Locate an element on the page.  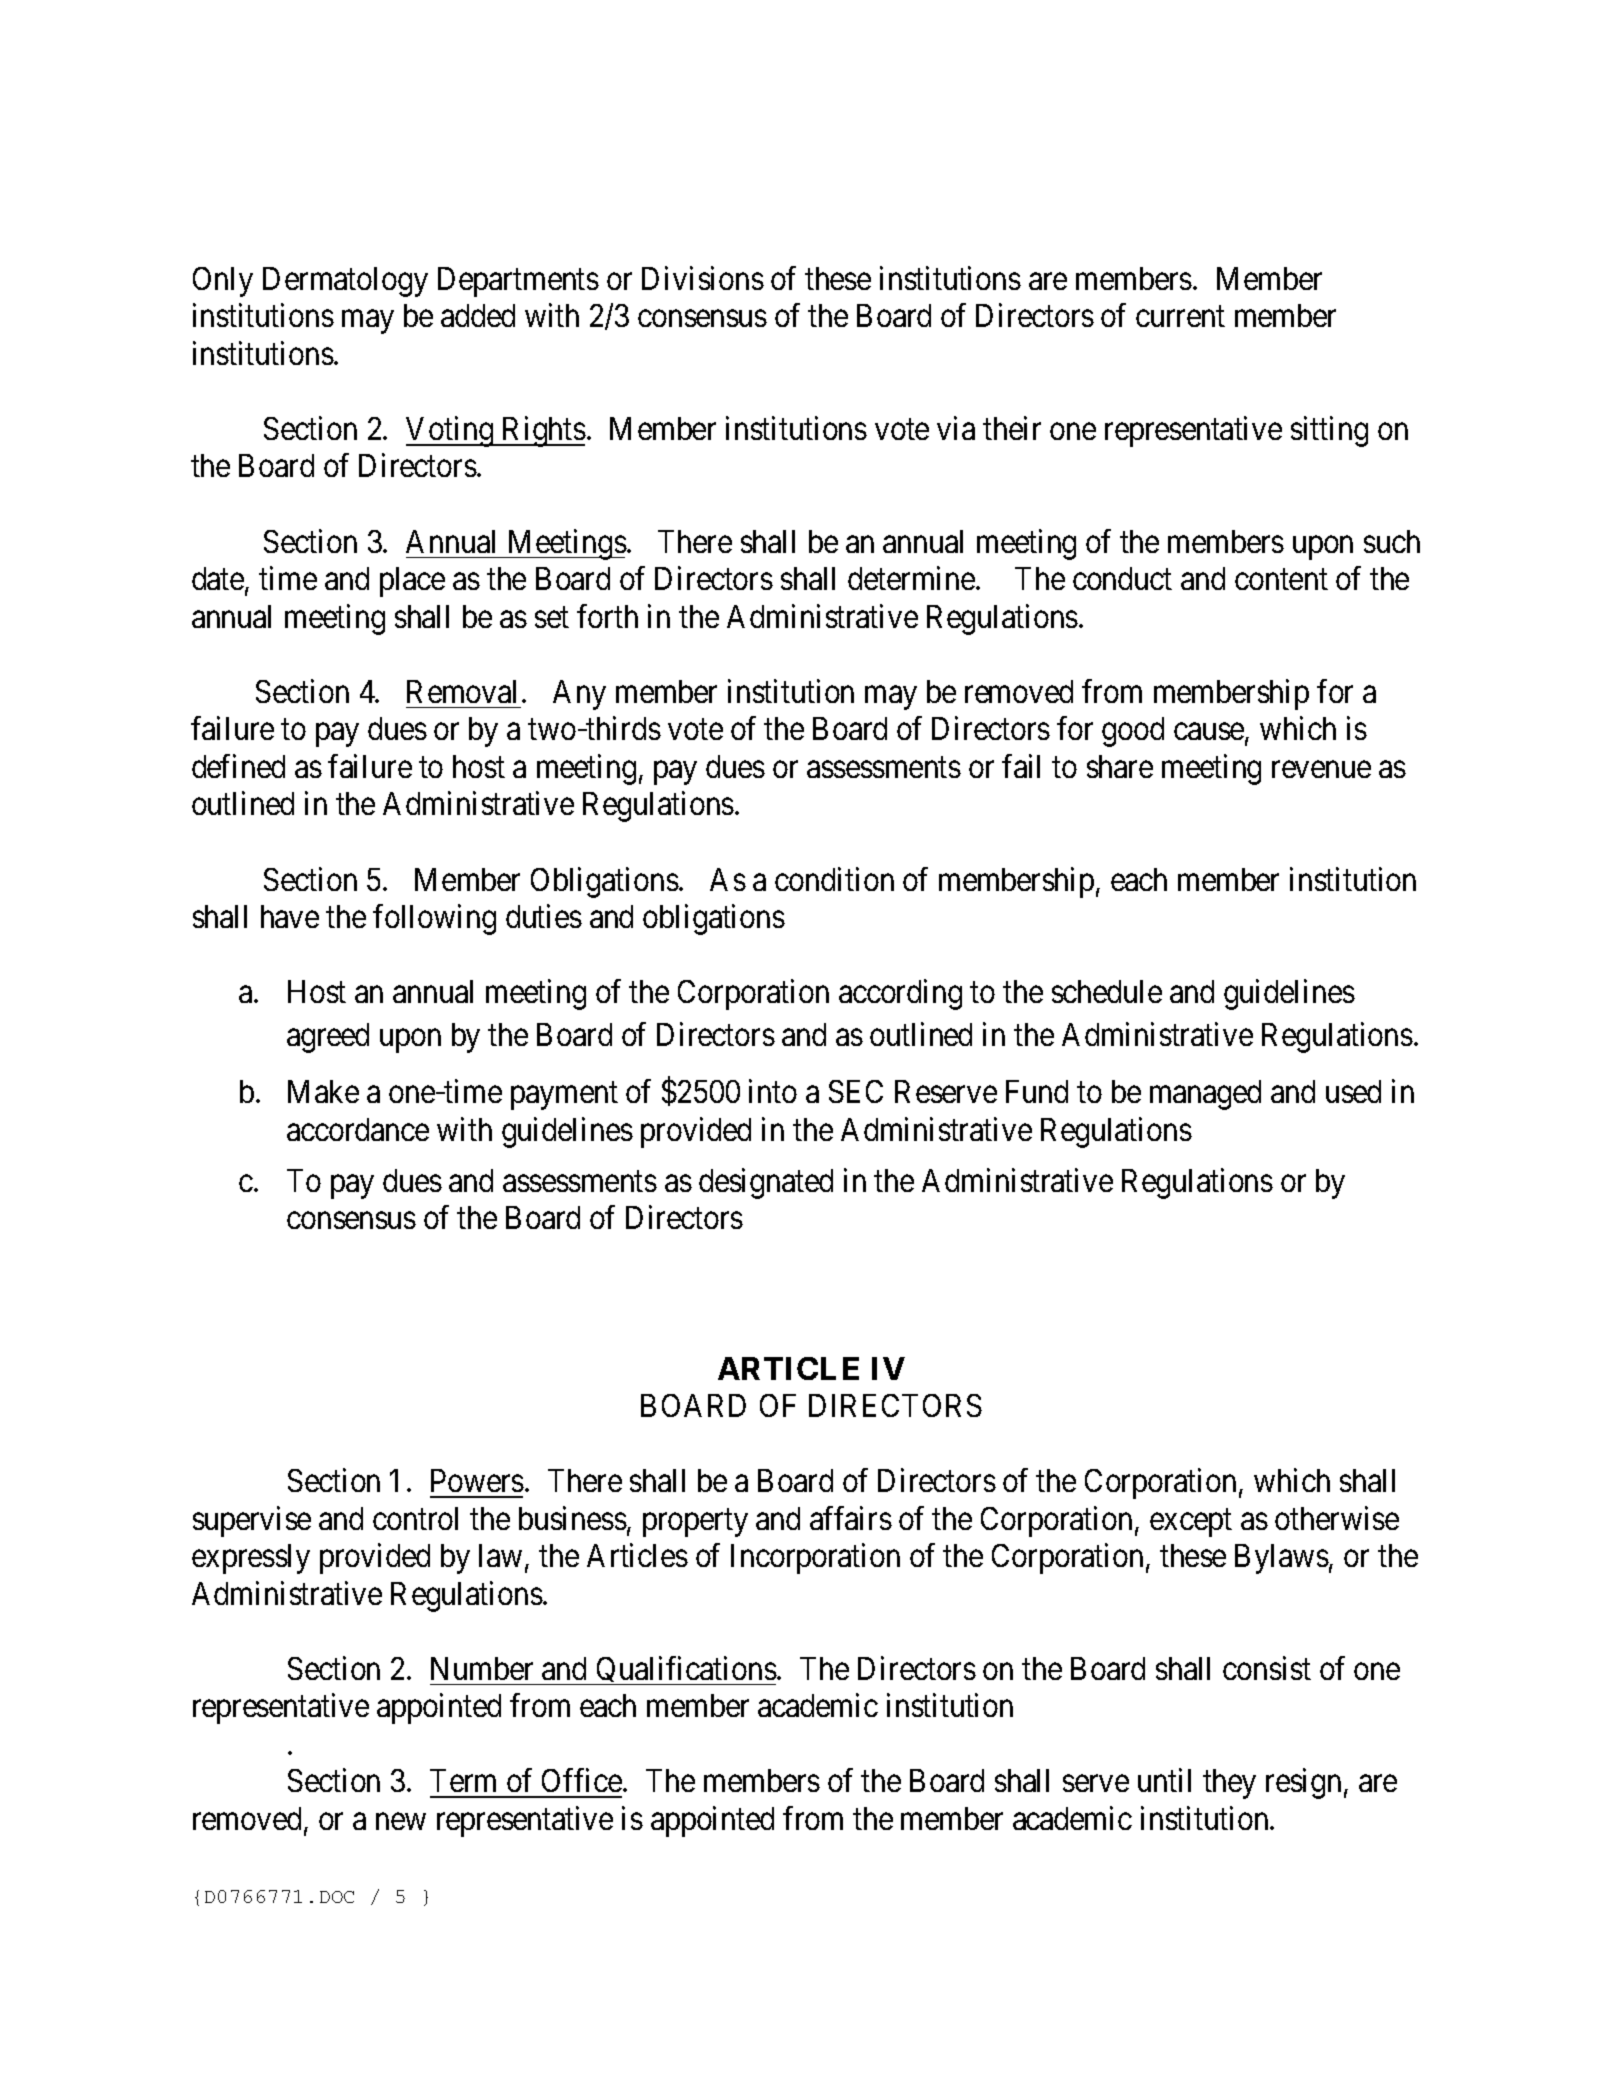
Qualifications is located at coordinates (685, 1670).
